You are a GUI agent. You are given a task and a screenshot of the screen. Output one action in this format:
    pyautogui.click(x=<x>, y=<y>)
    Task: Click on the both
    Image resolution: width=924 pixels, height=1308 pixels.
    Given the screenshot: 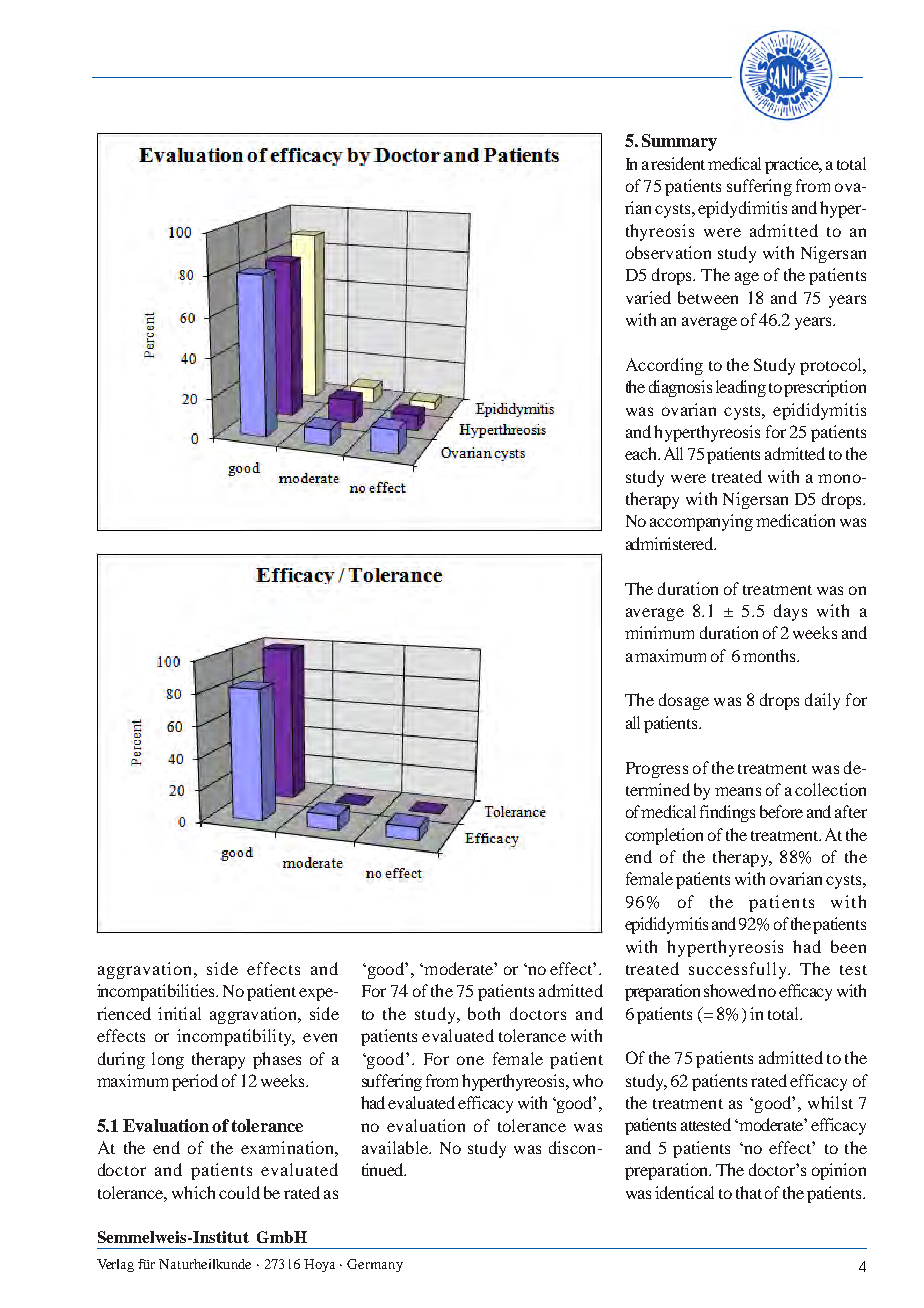 What is the action you would take?
    pyautogui.click(x=484, y=1013)
